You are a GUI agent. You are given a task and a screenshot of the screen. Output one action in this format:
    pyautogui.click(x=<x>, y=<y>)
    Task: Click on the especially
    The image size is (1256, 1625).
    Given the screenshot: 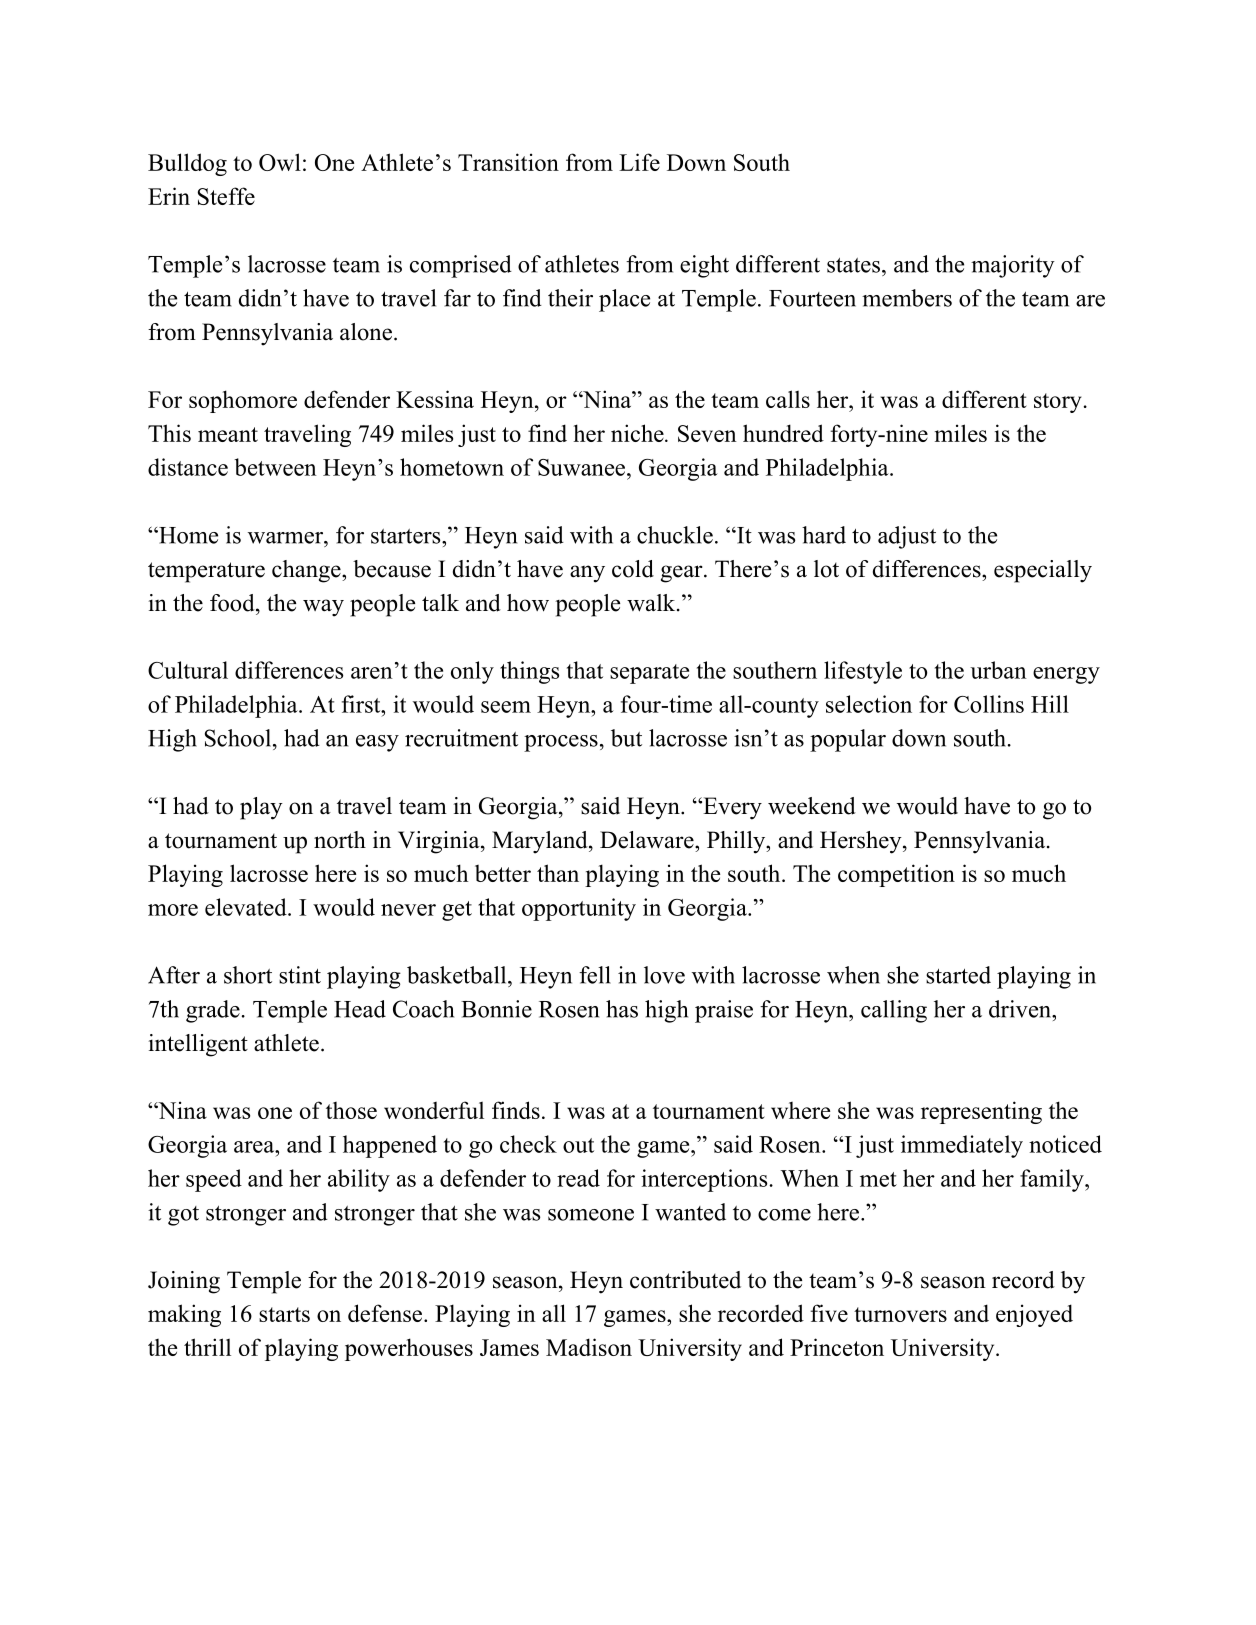 What is the action you would take?
    pyautogui.click(x=1043, y=571)
